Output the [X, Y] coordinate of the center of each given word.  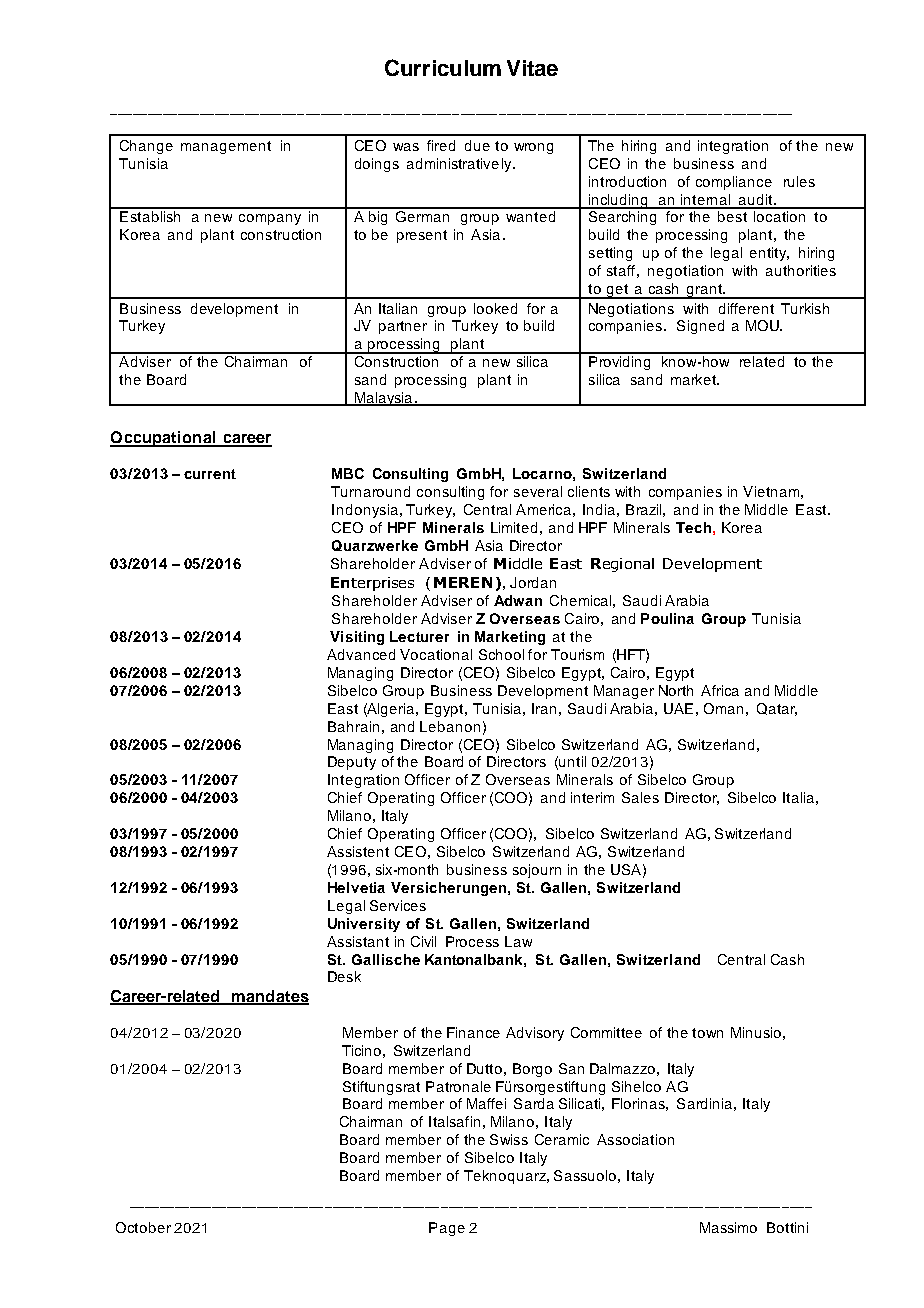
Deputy [352, 763]
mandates [269, 997]
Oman [723, 708]
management [226, 147]
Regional [622, 565]
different [746, 308]
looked [495, 308]
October [143, 1227]
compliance [734, 183]
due [477, 145]
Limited [514, 527]
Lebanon [450, 726]
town [707, 1033]
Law [518, 941]
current [210, 474]
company [270, 219]
